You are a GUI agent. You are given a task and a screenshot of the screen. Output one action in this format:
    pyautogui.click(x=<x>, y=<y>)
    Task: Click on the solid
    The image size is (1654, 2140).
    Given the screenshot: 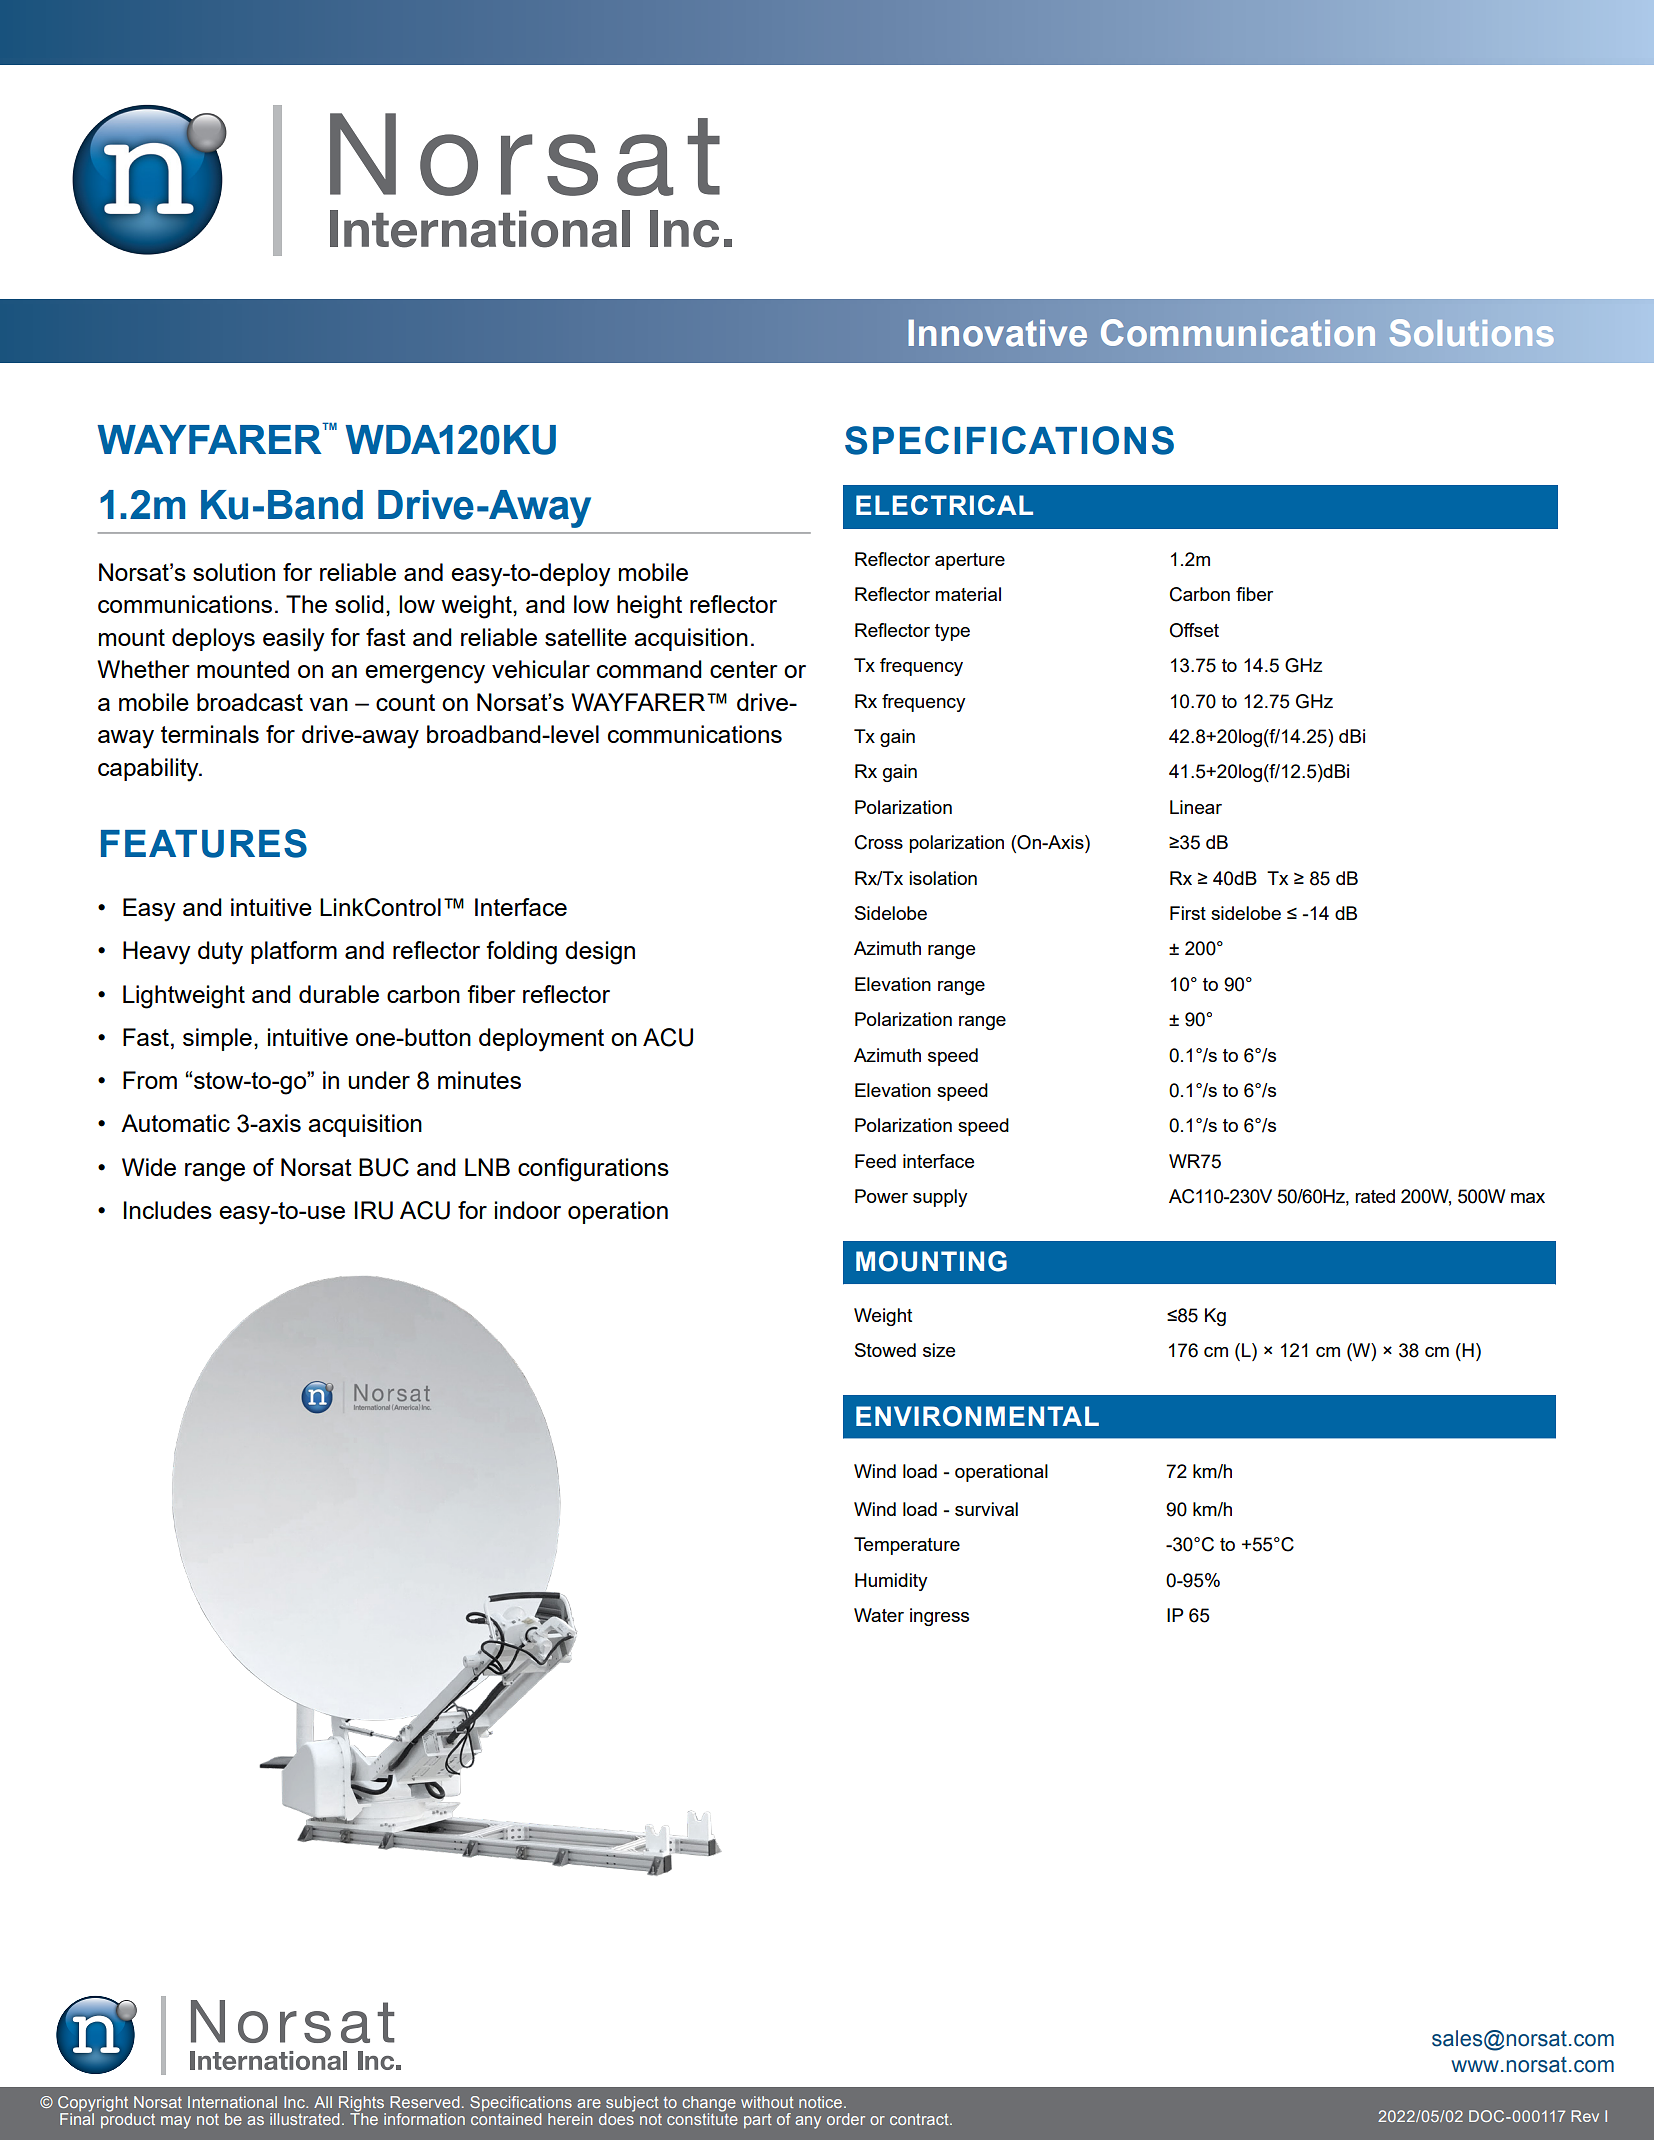 What is the action you would take?
    pyautogui.click(x=359, y=604)
